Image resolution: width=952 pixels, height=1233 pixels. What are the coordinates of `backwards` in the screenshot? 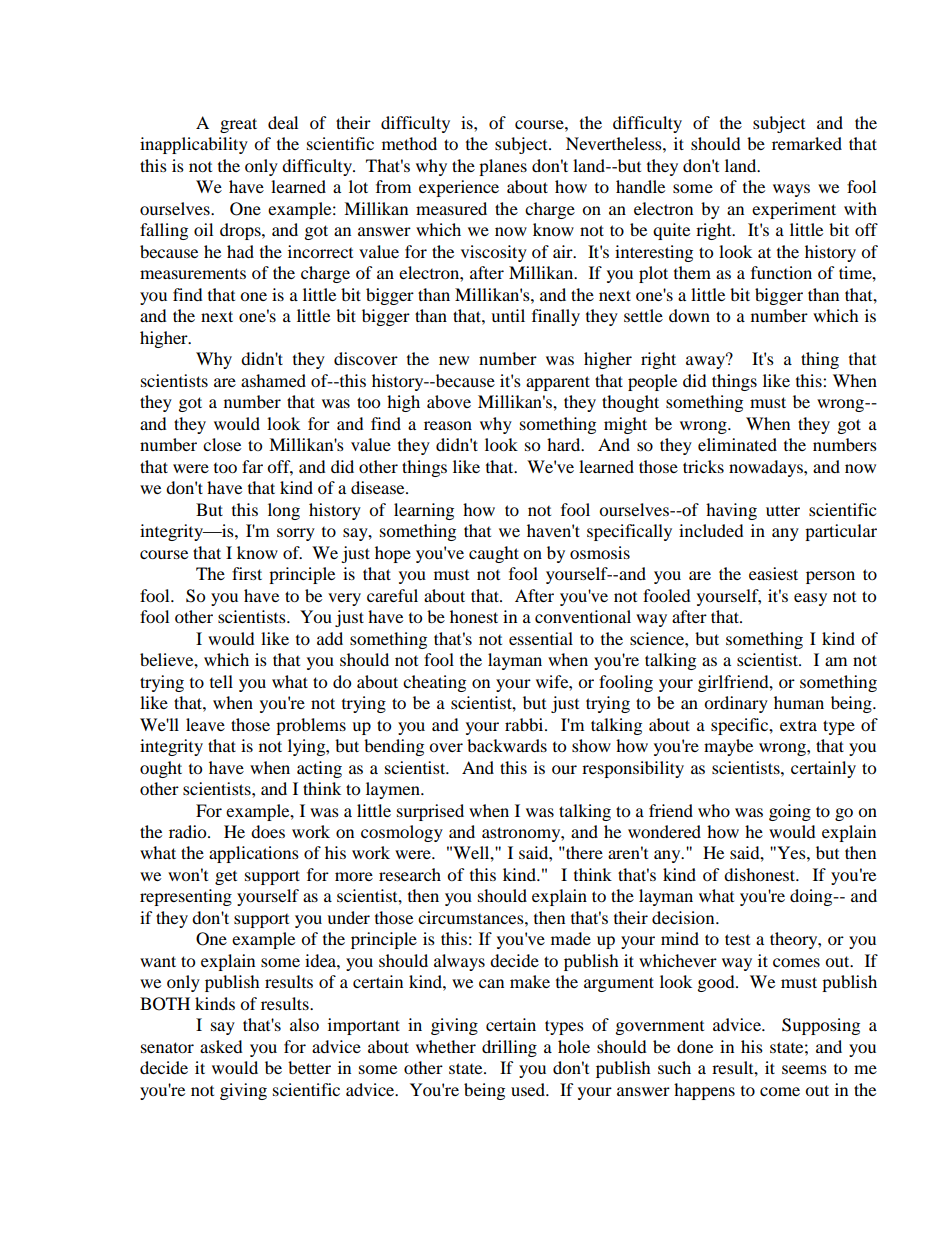 It's located at (507, 745).
